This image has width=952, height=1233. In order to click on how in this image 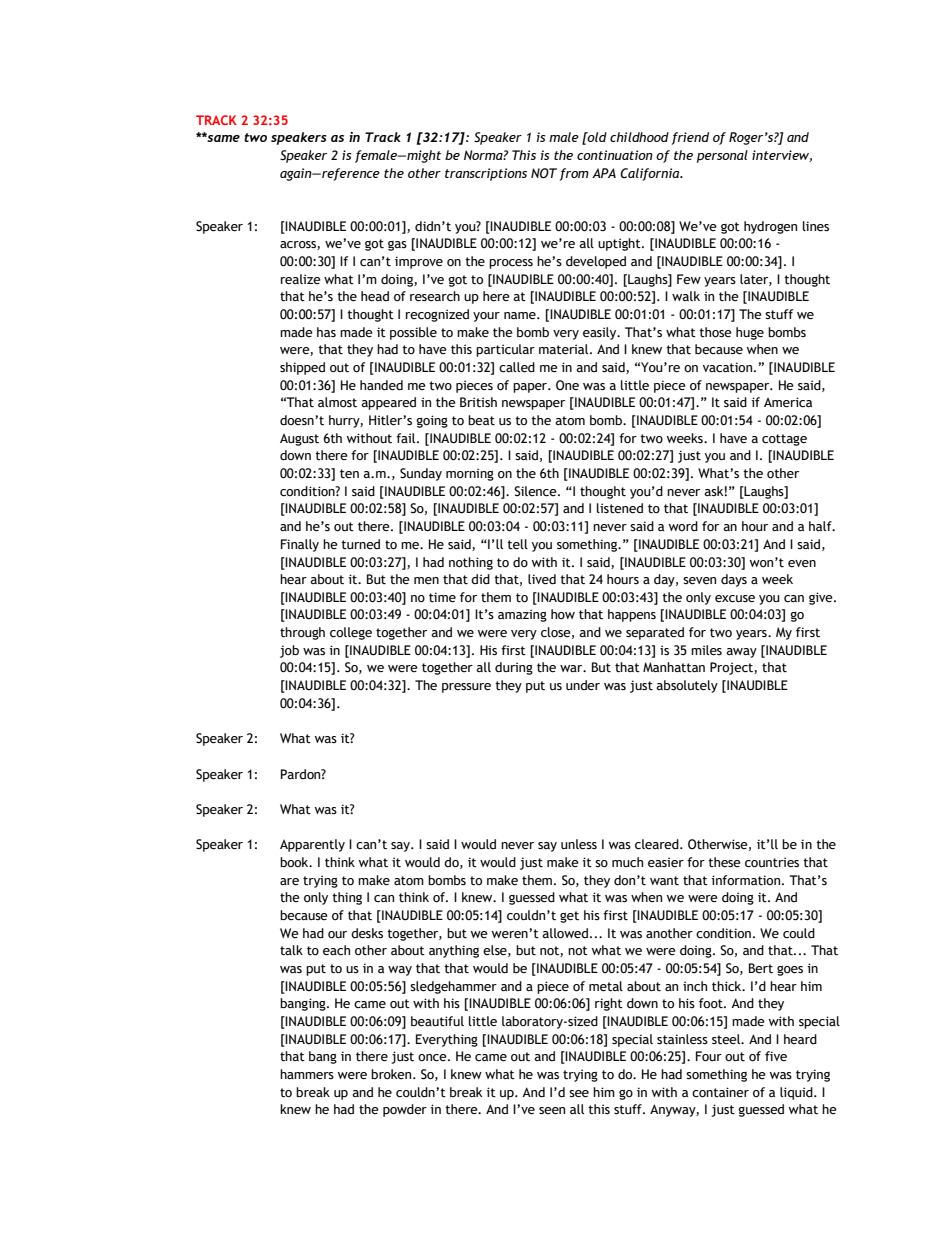, I will do `click(563, 614)`.
